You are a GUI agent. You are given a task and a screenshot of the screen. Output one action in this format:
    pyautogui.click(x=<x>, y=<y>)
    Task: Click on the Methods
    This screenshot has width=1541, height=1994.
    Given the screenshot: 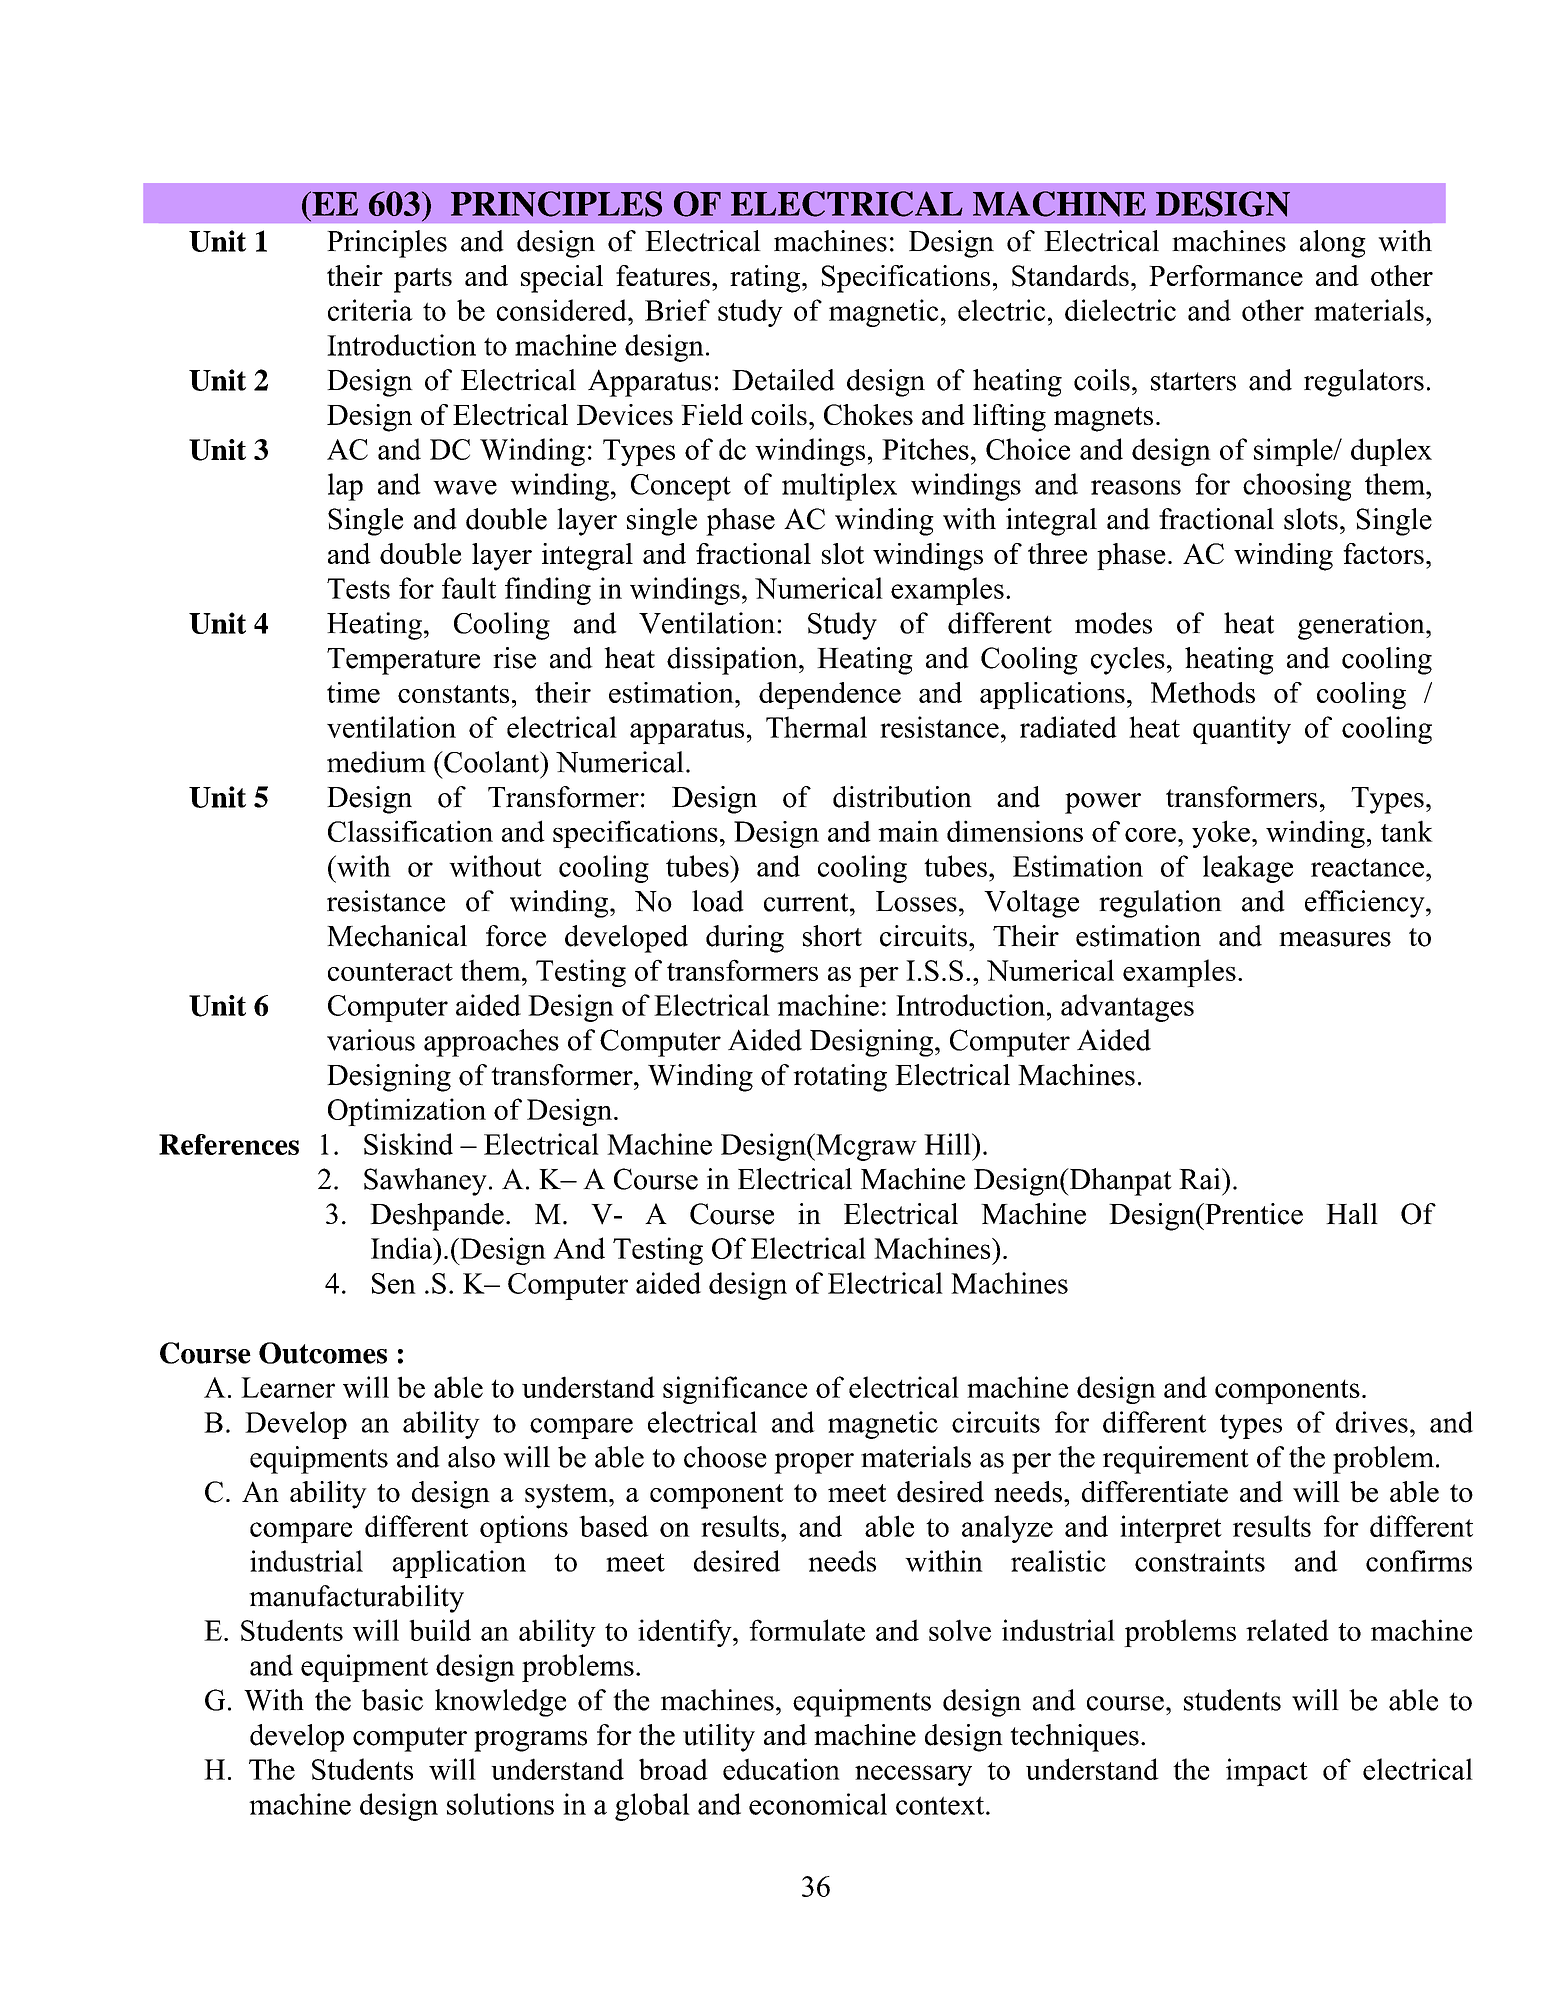 What is the action you would take?
    pyautogui.click(x=1203, y=692)
